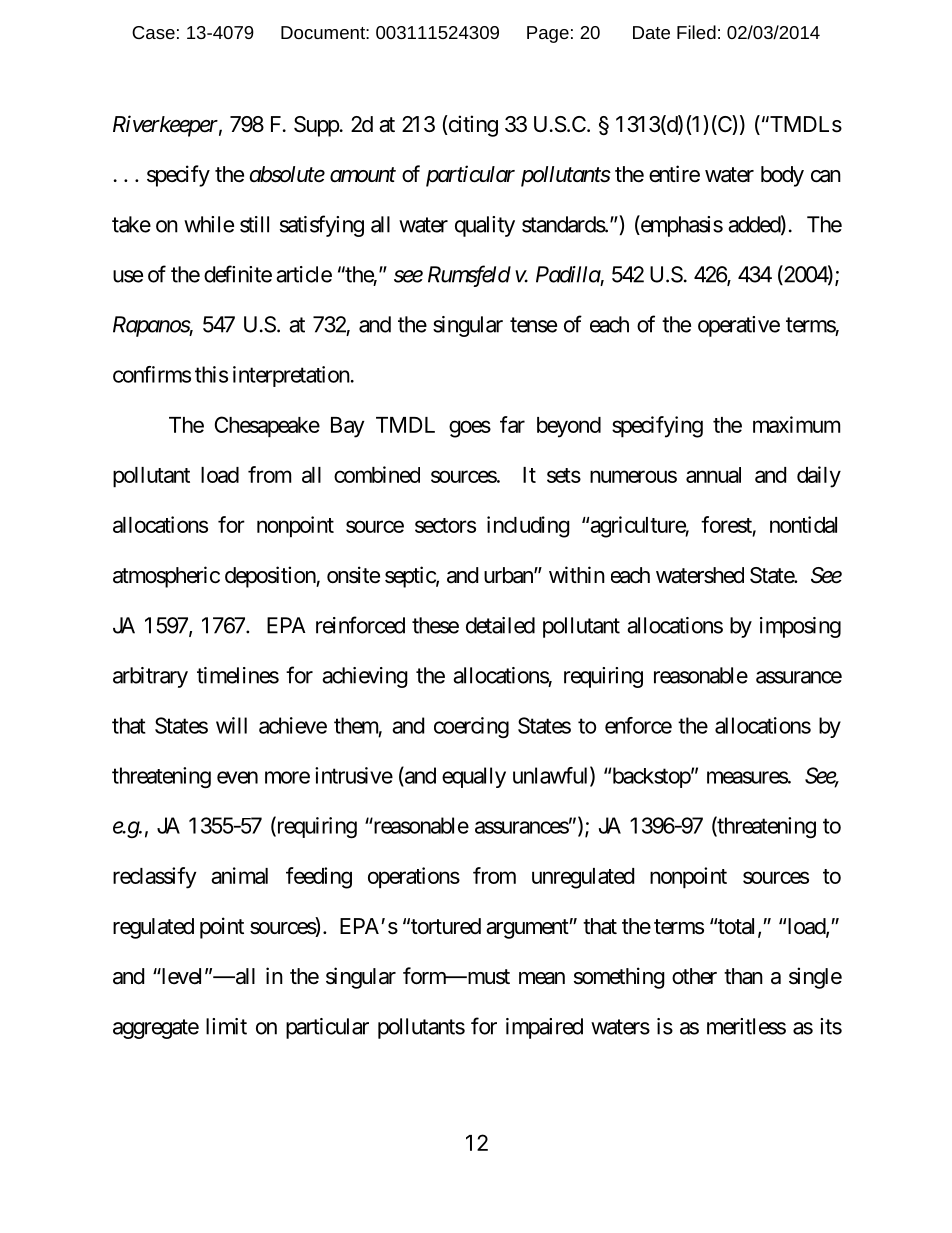  What do you see at coordinates (271, 577) in the screenshot?
I see `deposition` at bounding box center [271, 577].
